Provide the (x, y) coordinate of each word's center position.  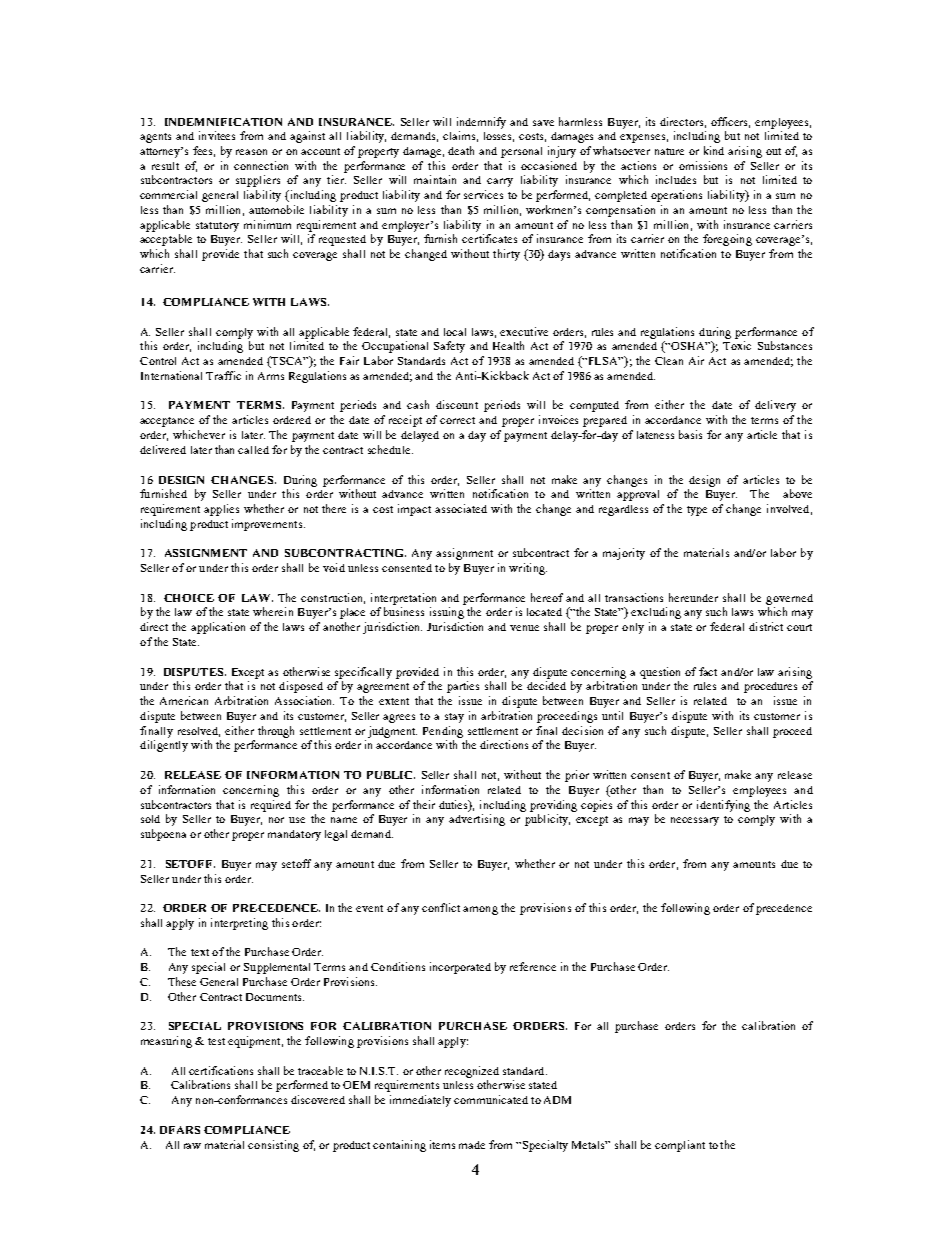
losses (499, 137)
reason (251, 152)
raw (192, 1146)
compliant (680, 1146)
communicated (491, 1099)
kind (714, 150)
